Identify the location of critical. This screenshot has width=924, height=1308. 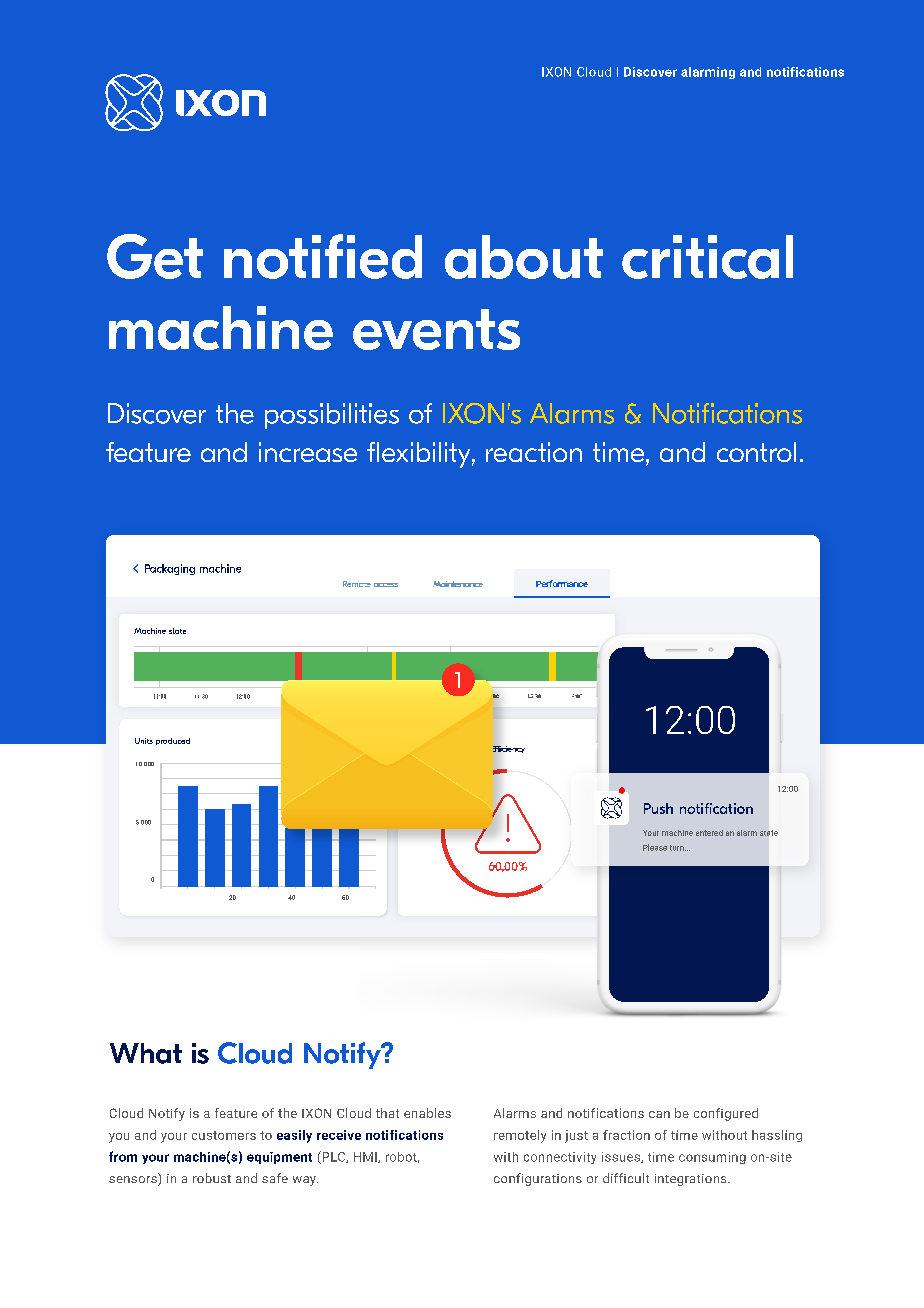
(707, 257).
